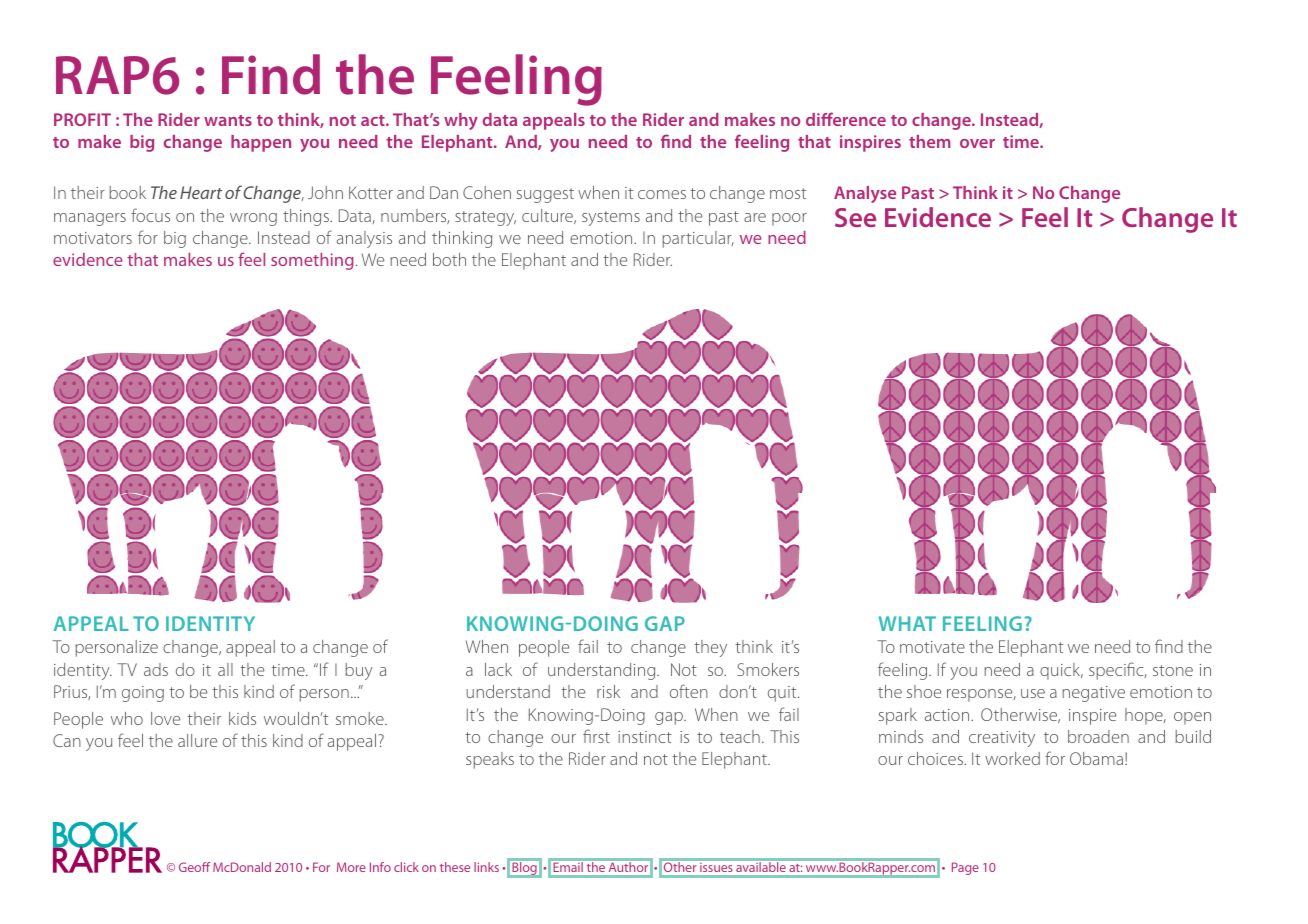 The height and width of the screenshot is (924, 1308). I want to click on ads, so click(156, 669).
